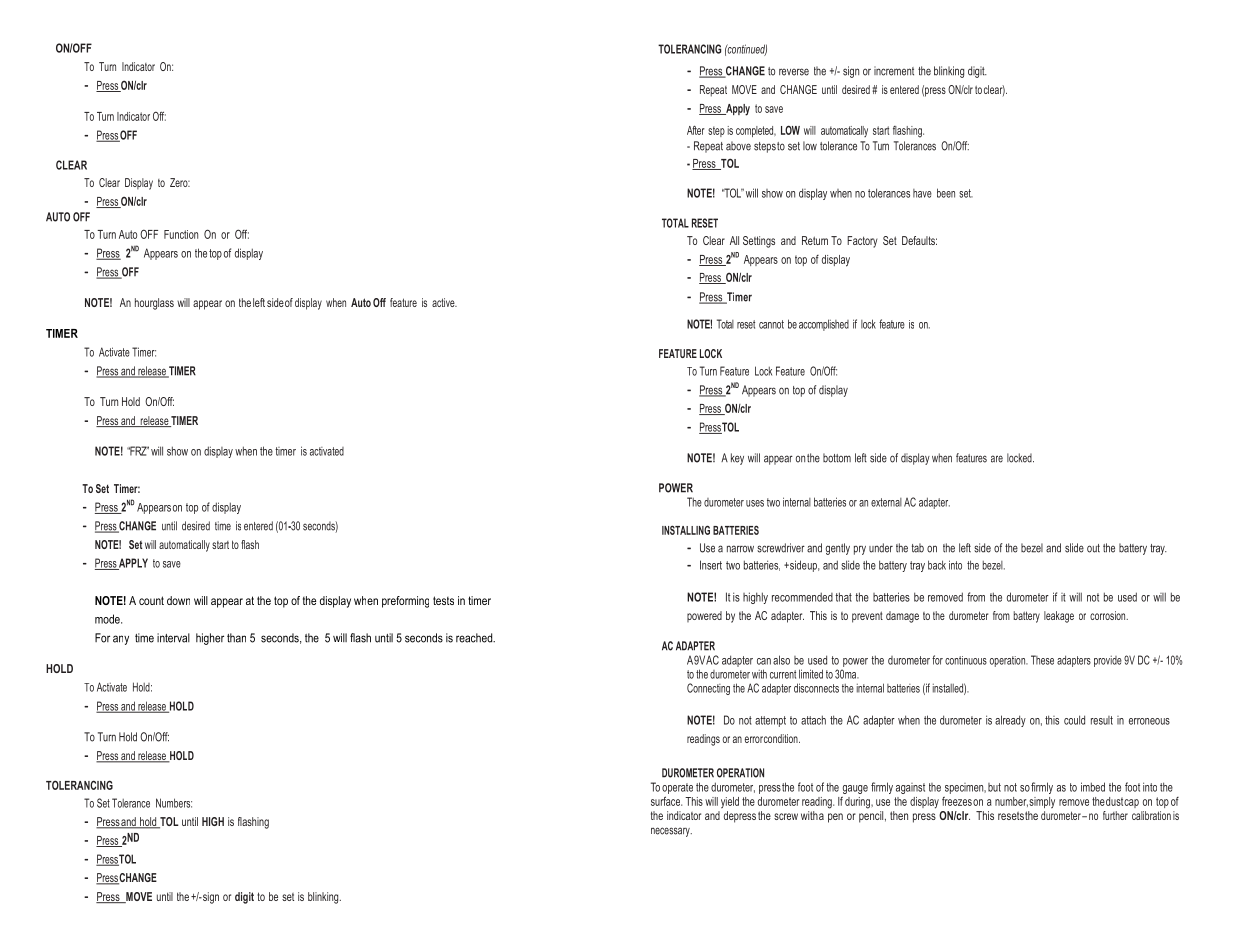  I want to click on increment, so click(894, 71).
